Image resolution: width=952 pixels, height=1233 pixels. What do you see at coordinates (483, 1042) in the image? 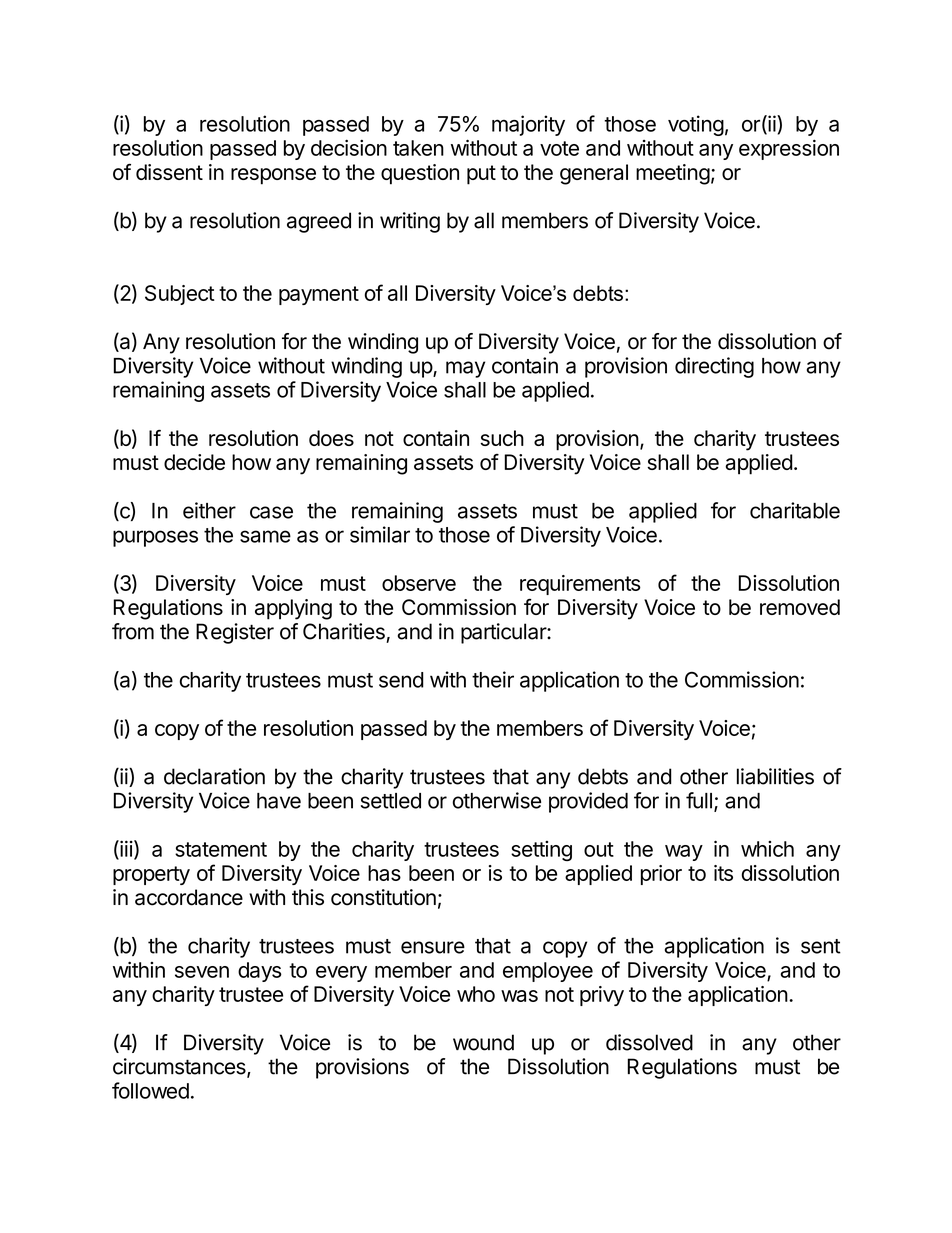
I see `wound` at bounding box center [483, 1042].
